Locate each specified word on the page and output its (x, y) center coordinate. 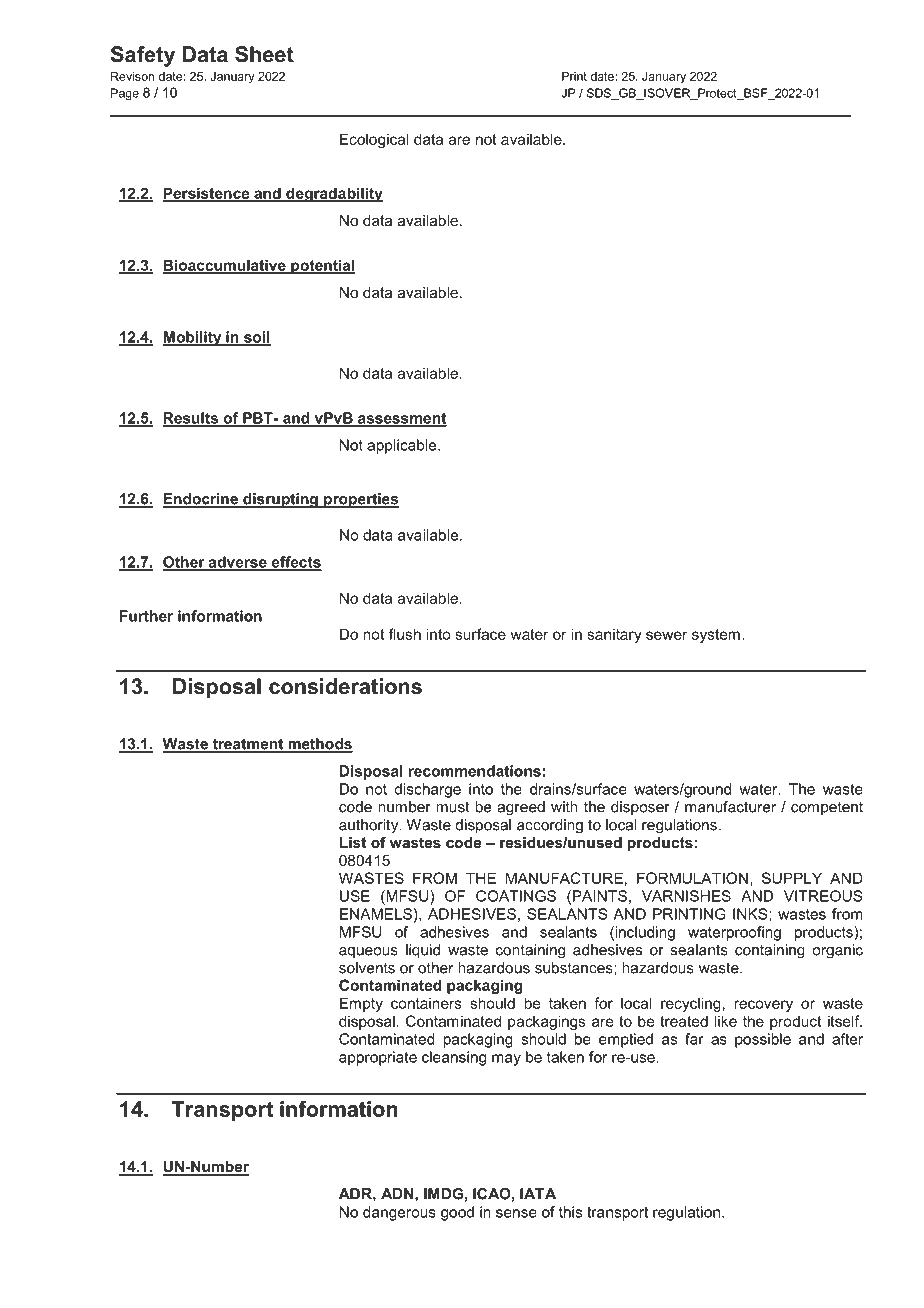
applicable (403, 446)
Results (191, 419)
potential (322, 266)
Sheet (264, 54)
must (453, 807)
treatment (248, 745)
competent (827, 808)
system (716, 636)
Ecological (374, 140)
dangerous (399, 1213)
